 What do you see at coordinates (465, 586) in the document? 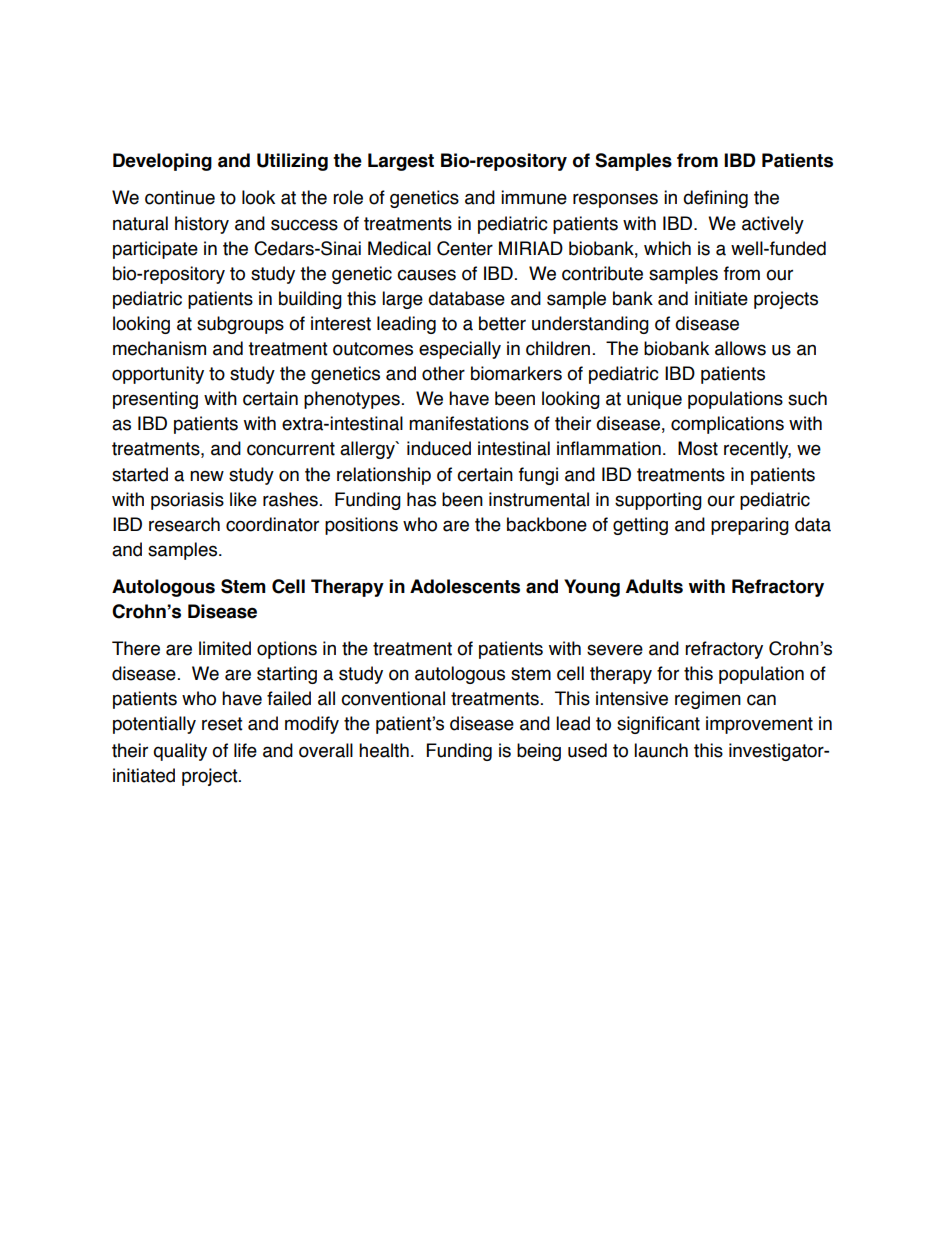
I see `Adolescents` at bounding box center [465, 586].
